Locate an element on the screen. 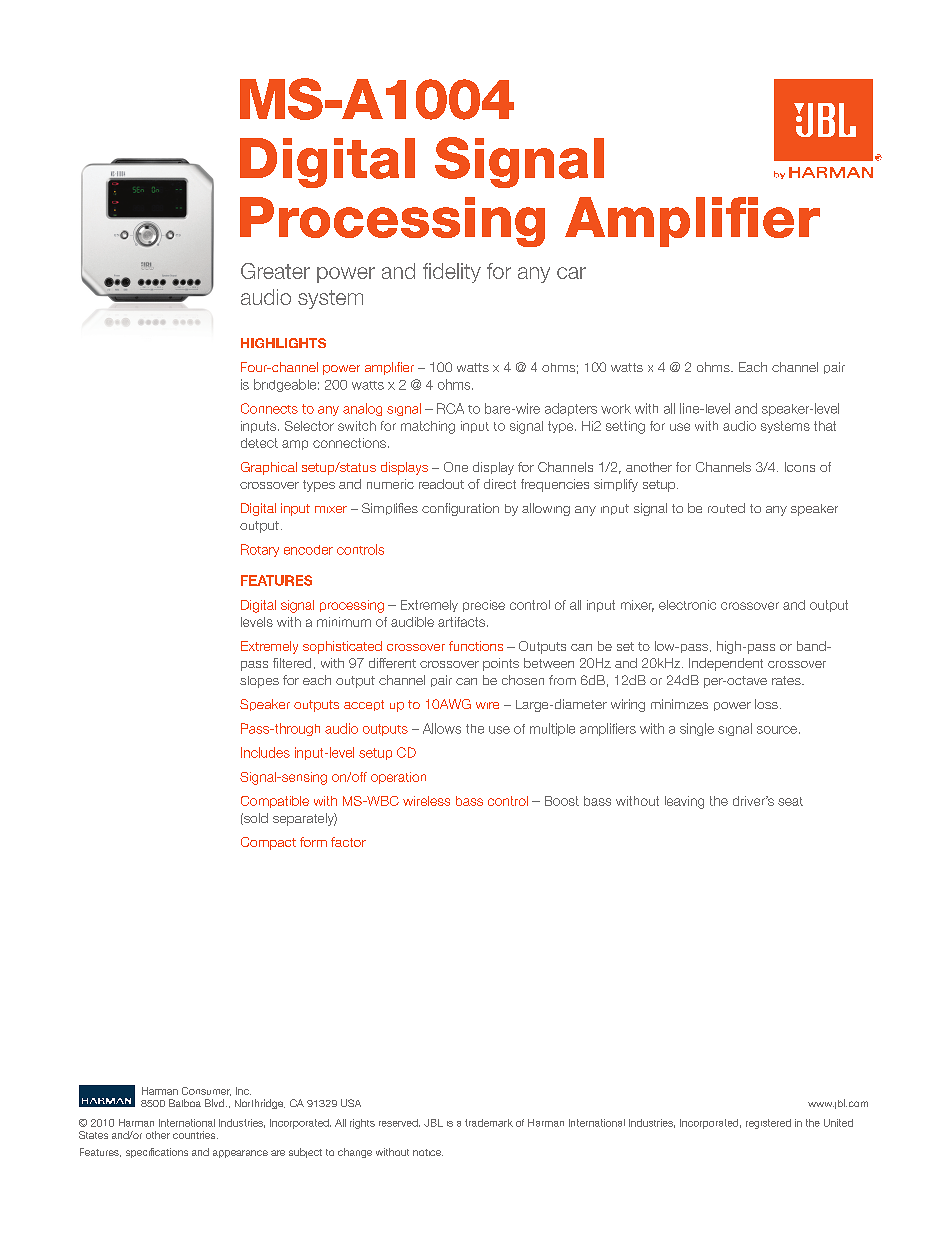 The width and height of the screenshot is (952, 1233). registered is located at coordinates (768, 1124).
